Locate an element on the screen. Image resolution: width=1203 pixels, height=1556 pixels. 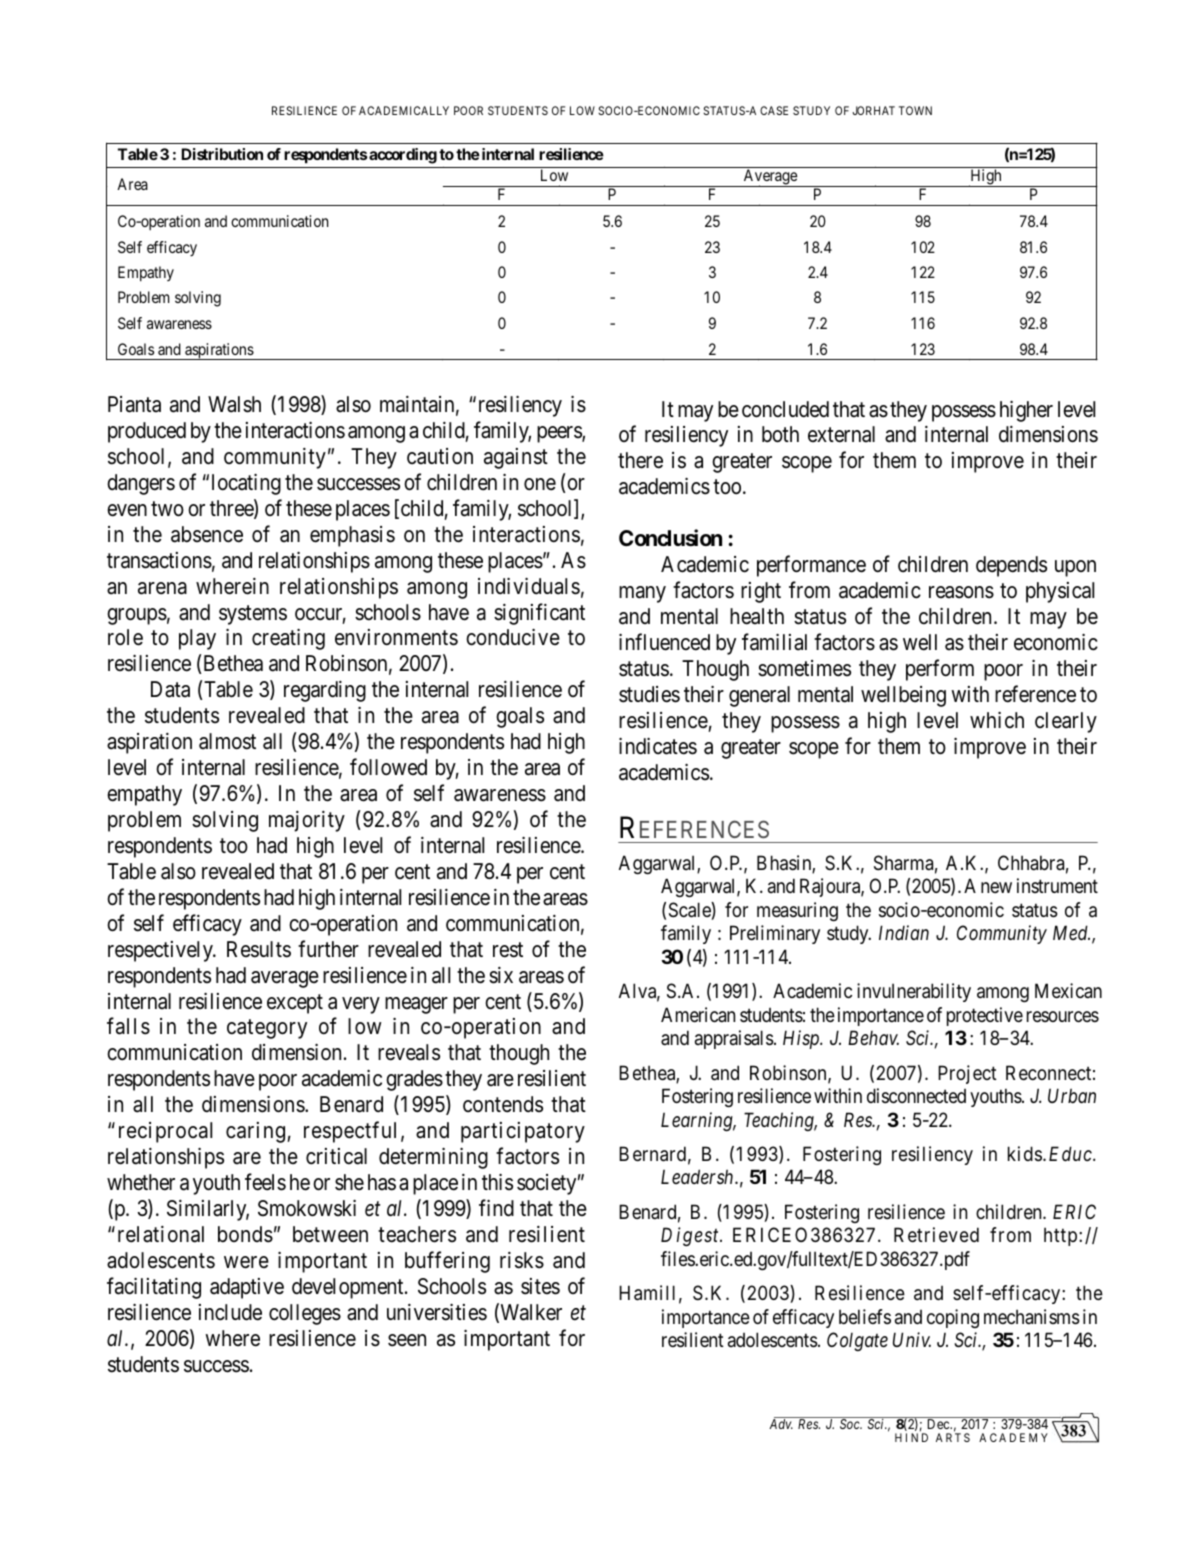
TOWN is located at coordinates (915, 110).
